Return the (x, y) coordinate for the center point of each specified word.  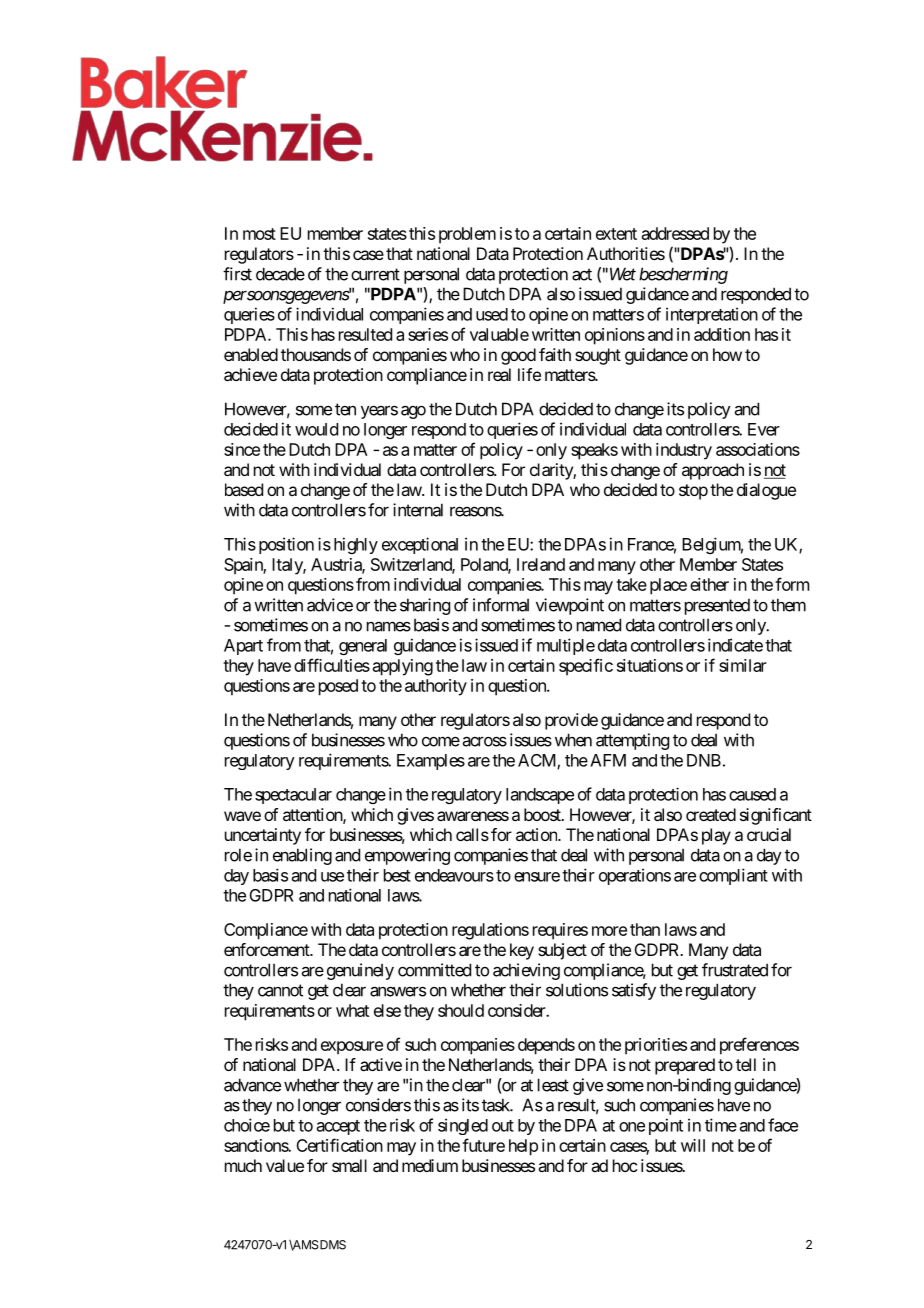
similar (743, 665)
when (573, 740)
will (693, 1145)
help (523, 1147)
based (244, 489)
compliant (733, 876)
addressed (675, 233)
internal (418, 510)
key (522, 951)
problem (467, 235)
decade (280, 274)
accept (338, 1127)
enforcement (267, 949)
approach (713, 471)
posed (338, 687)
